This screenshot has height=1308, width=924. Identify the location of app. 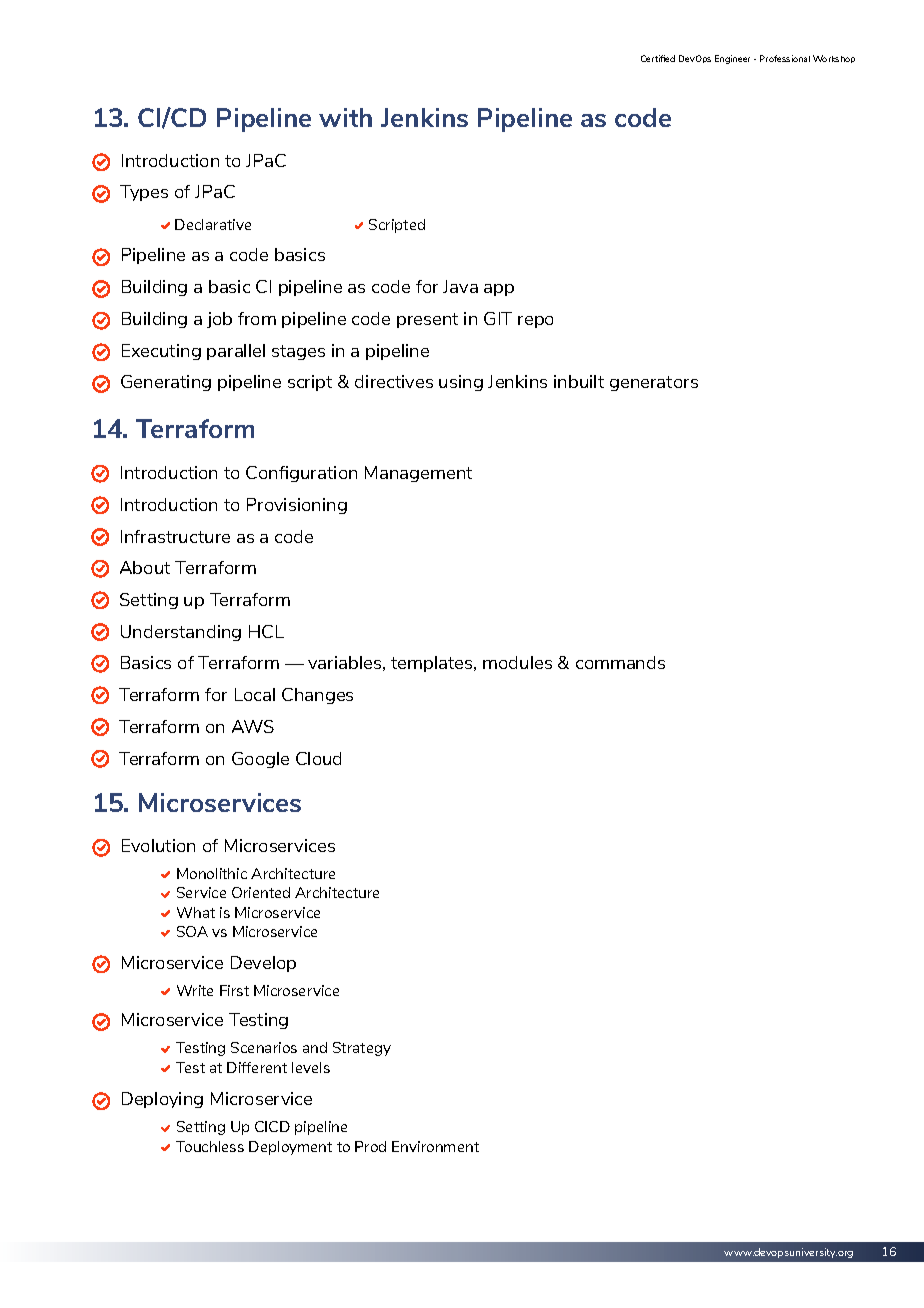
(499, 290).
